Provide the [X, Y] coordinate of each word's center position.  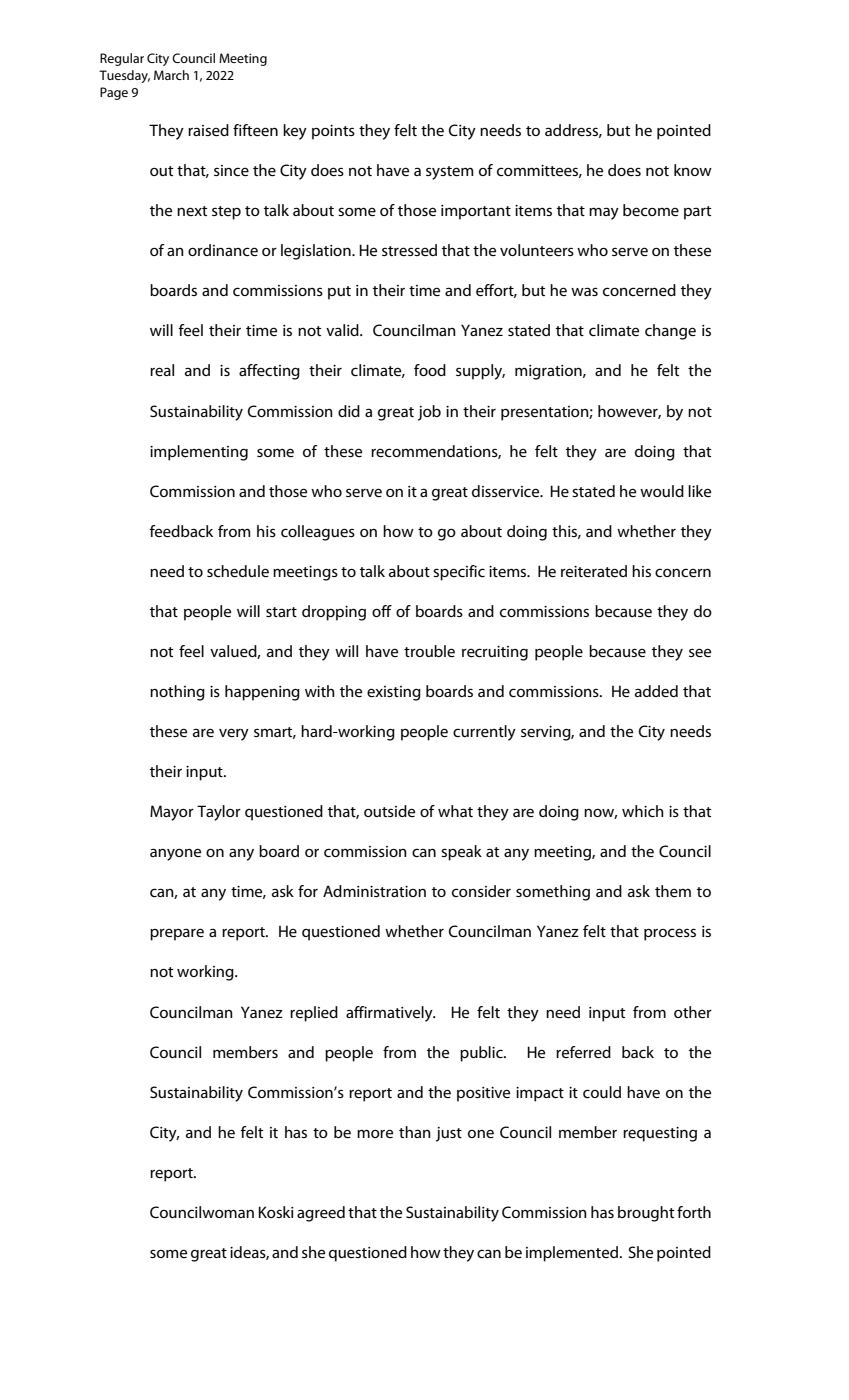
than [415, 1132]
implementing [199, 453]
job [429, 413]
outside [389, 811]
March [171, 75]
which [643, 811]
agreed [321, 1214]
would [662, 491]
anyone [175, 854]
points [333, 132]
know [693, 170]
